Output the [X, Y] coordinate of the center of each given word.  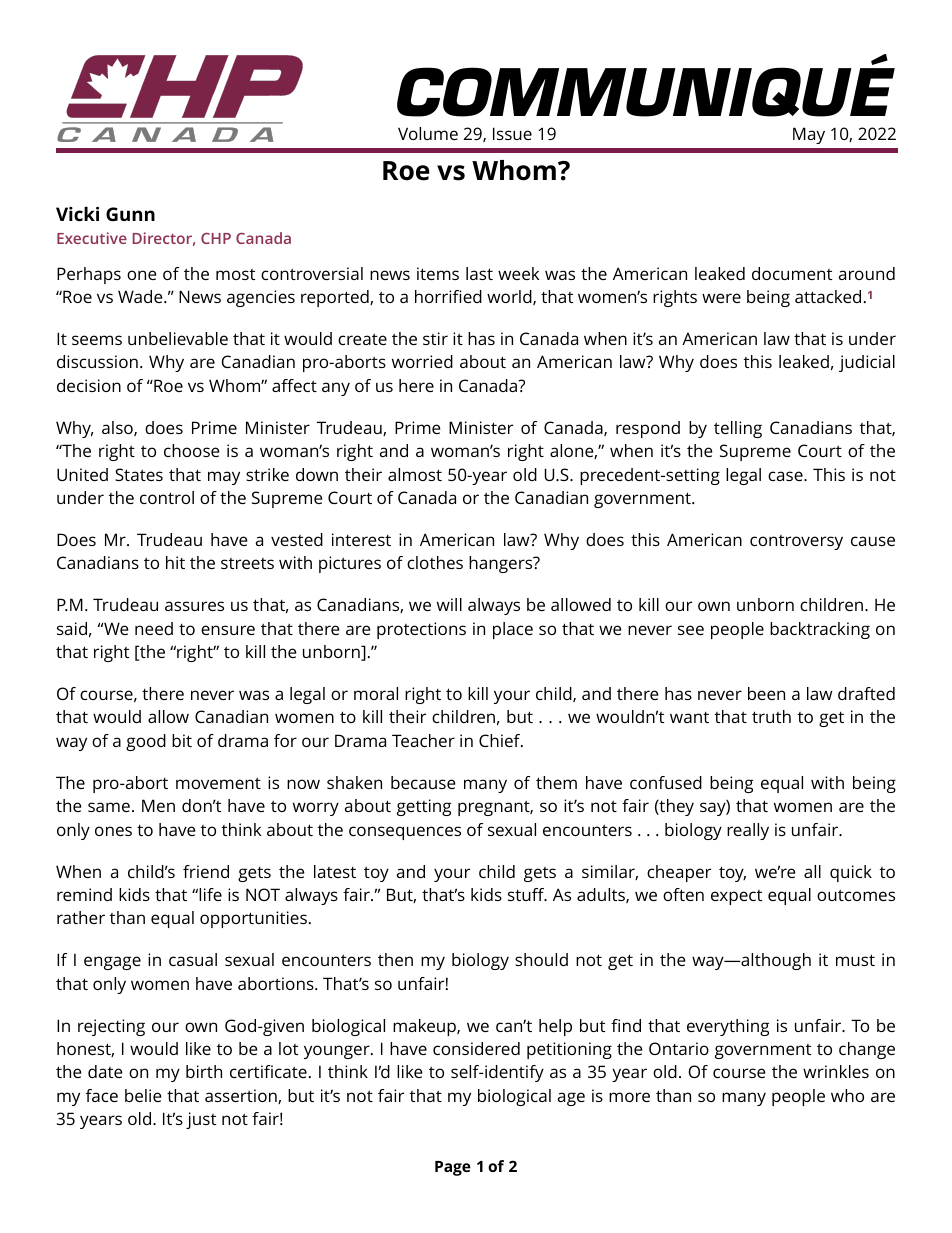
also [118, 428]
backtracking [820, 630]
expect [736, 897]
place [513, 630]
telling [738, 429]
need [154, 628]
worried [422, 361]
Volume [428, 133]
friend [206, 871]
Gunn [130, 214]
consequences [405, 833]
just [201, 1120]
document [792, 273]
